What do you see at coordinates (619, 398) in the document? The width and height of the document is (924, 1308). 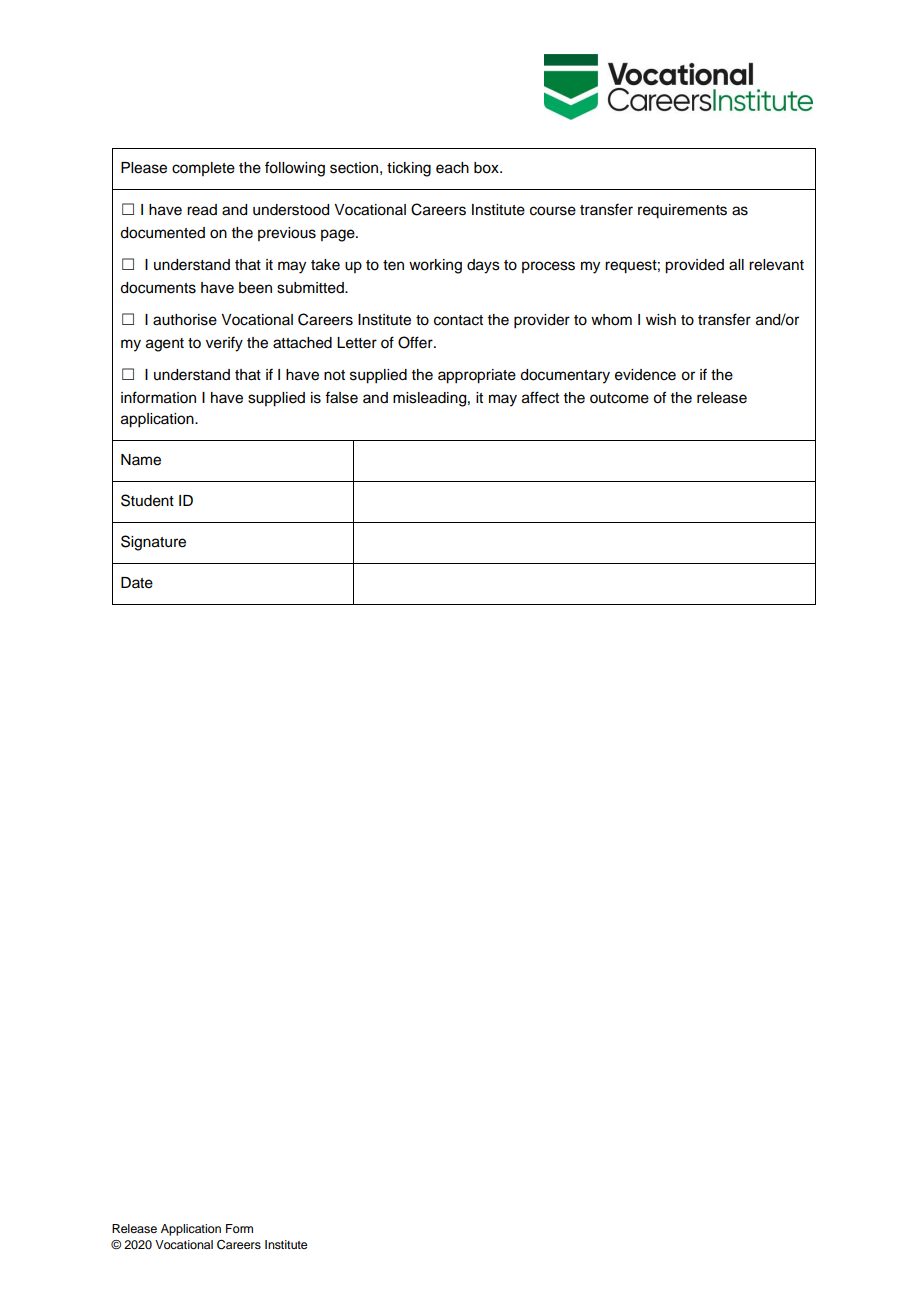 I see `outcome` at bounding box center [619, 398].
